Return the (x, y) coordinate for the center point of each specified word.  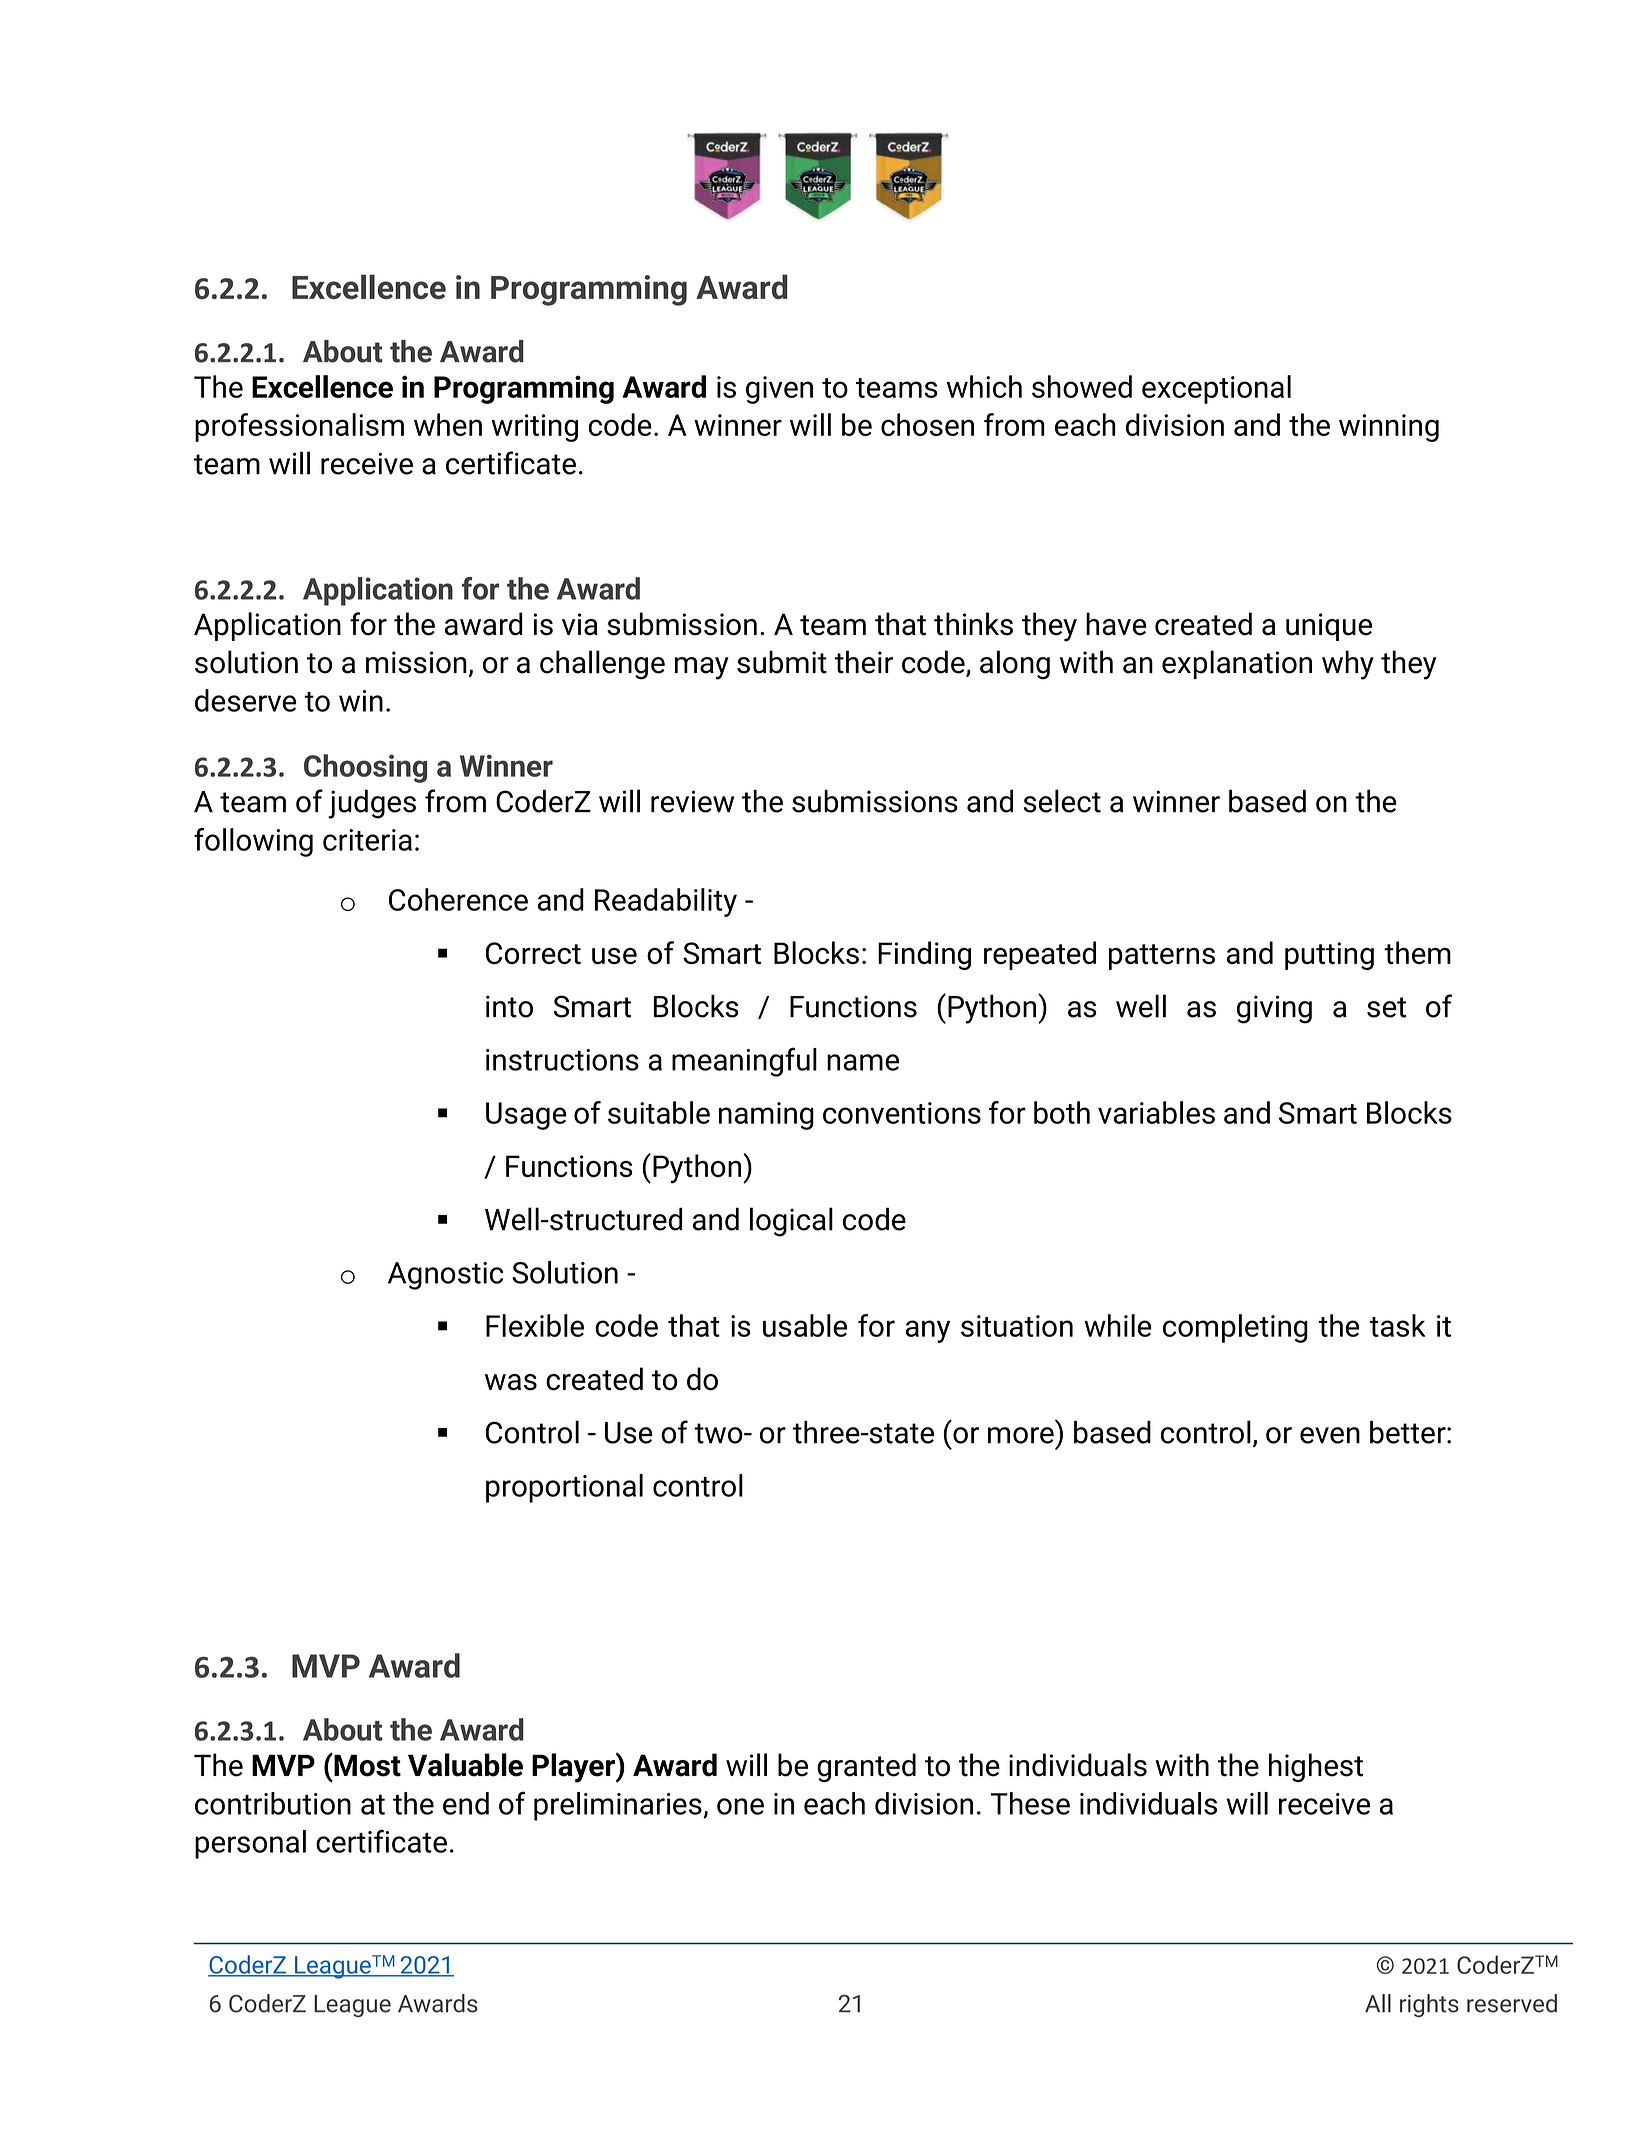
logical (791, 1222)
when (448, 424)
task (1397, 1325)
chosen (927, 424)
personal (250, 1844)
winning (1389, 428)
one (740, 1806)
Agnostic (445, 1276)
